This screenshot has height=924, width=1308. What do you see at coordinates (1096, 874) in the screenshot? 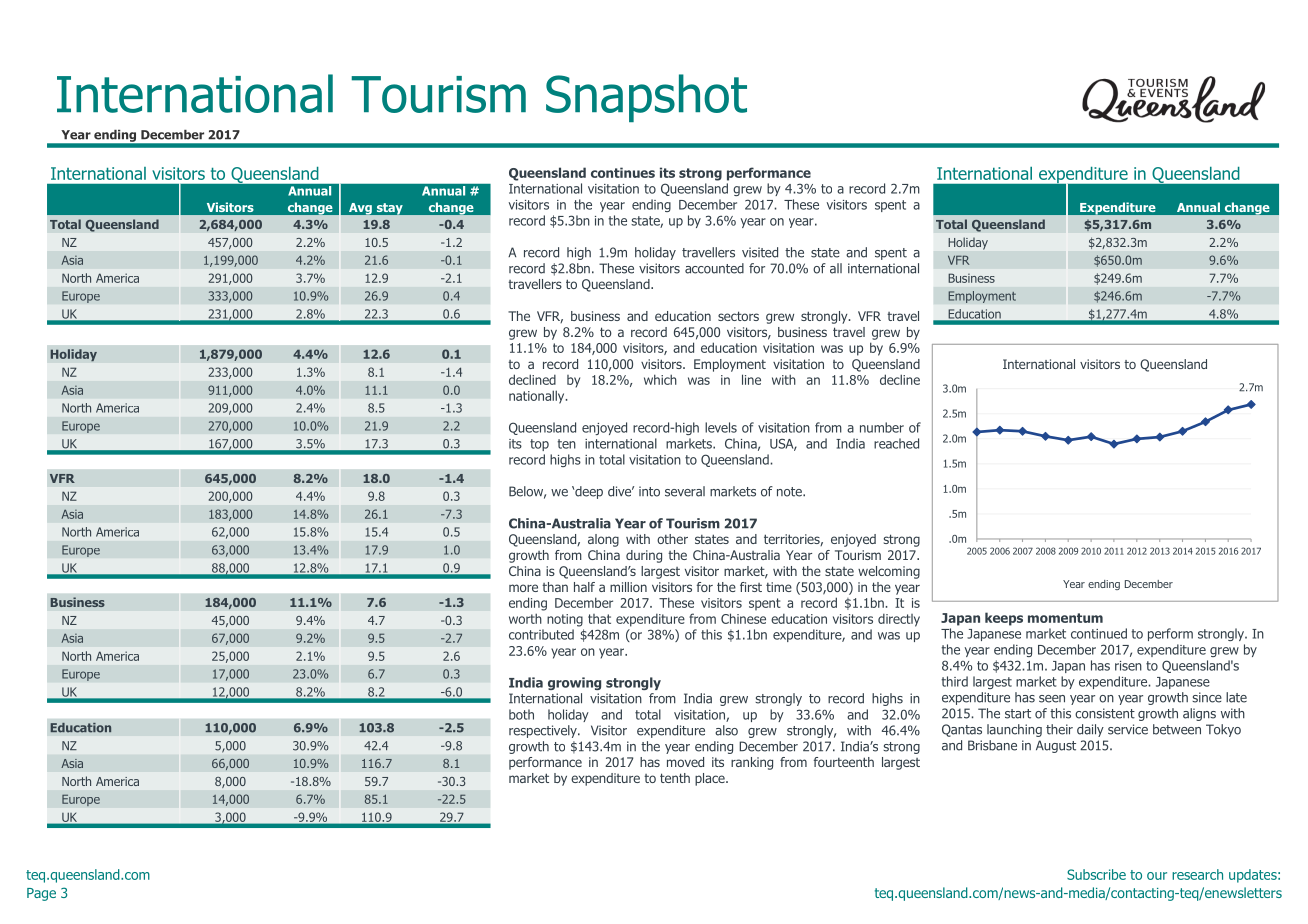
I see `Subscribe` at bounding box center [1096, 874].
